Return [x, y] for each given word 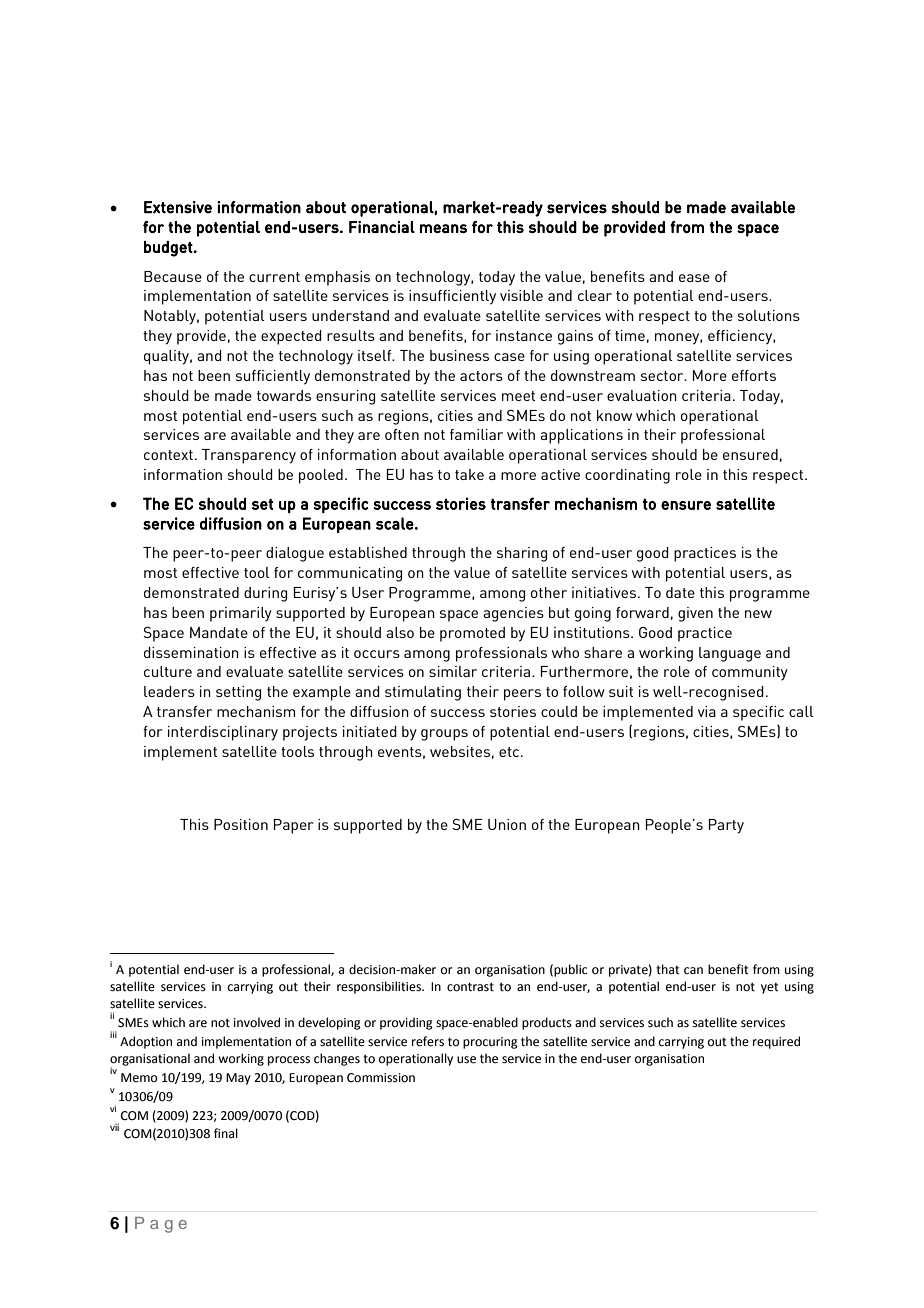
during [265, 594]
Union [507, 824]
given [695, 614]
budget [168, 249]
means [443, 228]
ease [694, 278]
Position [241, 824]
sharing [522, 554]
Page [161, 1225]
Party [726, 826]
